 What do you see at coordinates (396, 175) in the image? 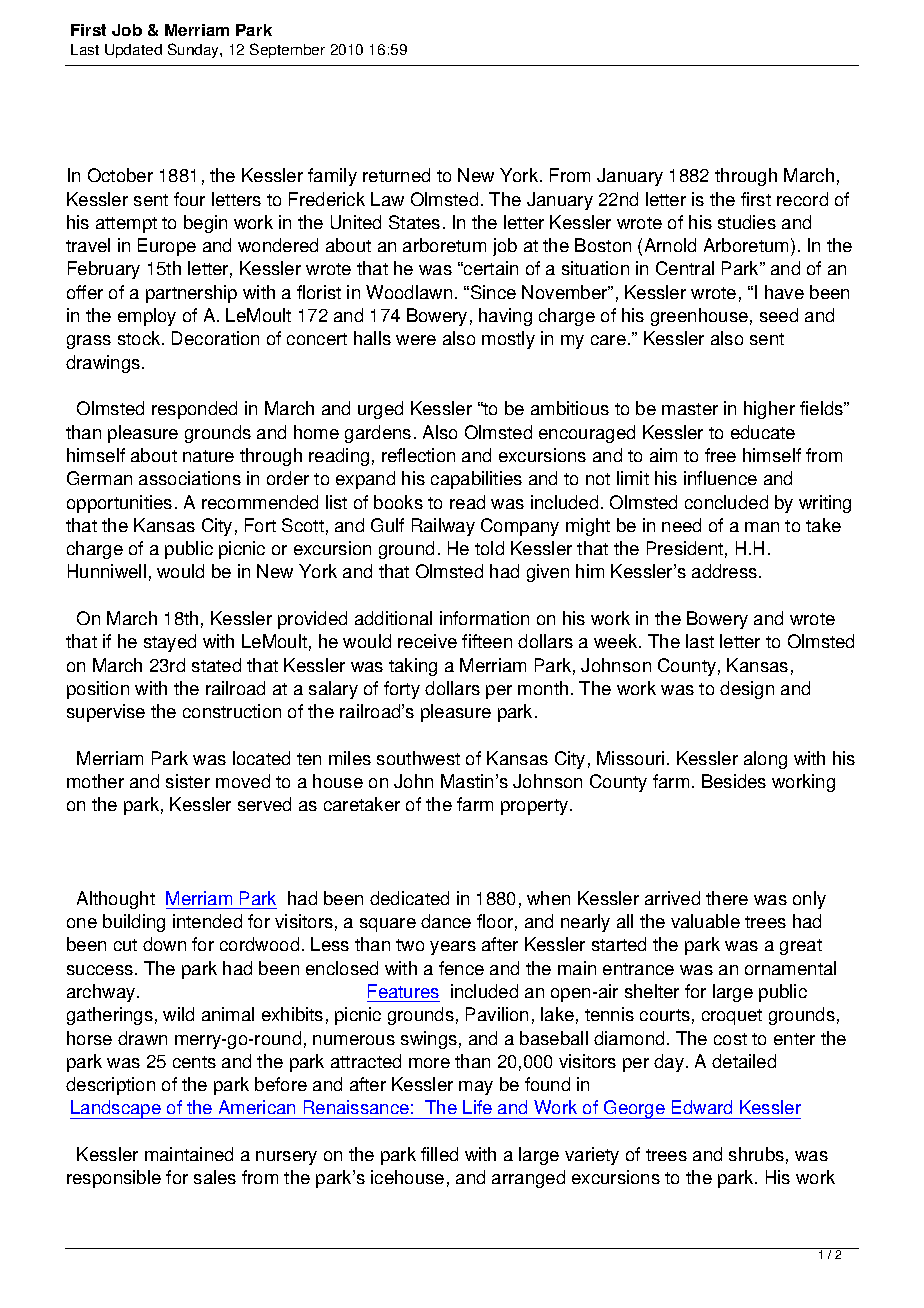
I see `returned` at bounding box center [396, 175].
